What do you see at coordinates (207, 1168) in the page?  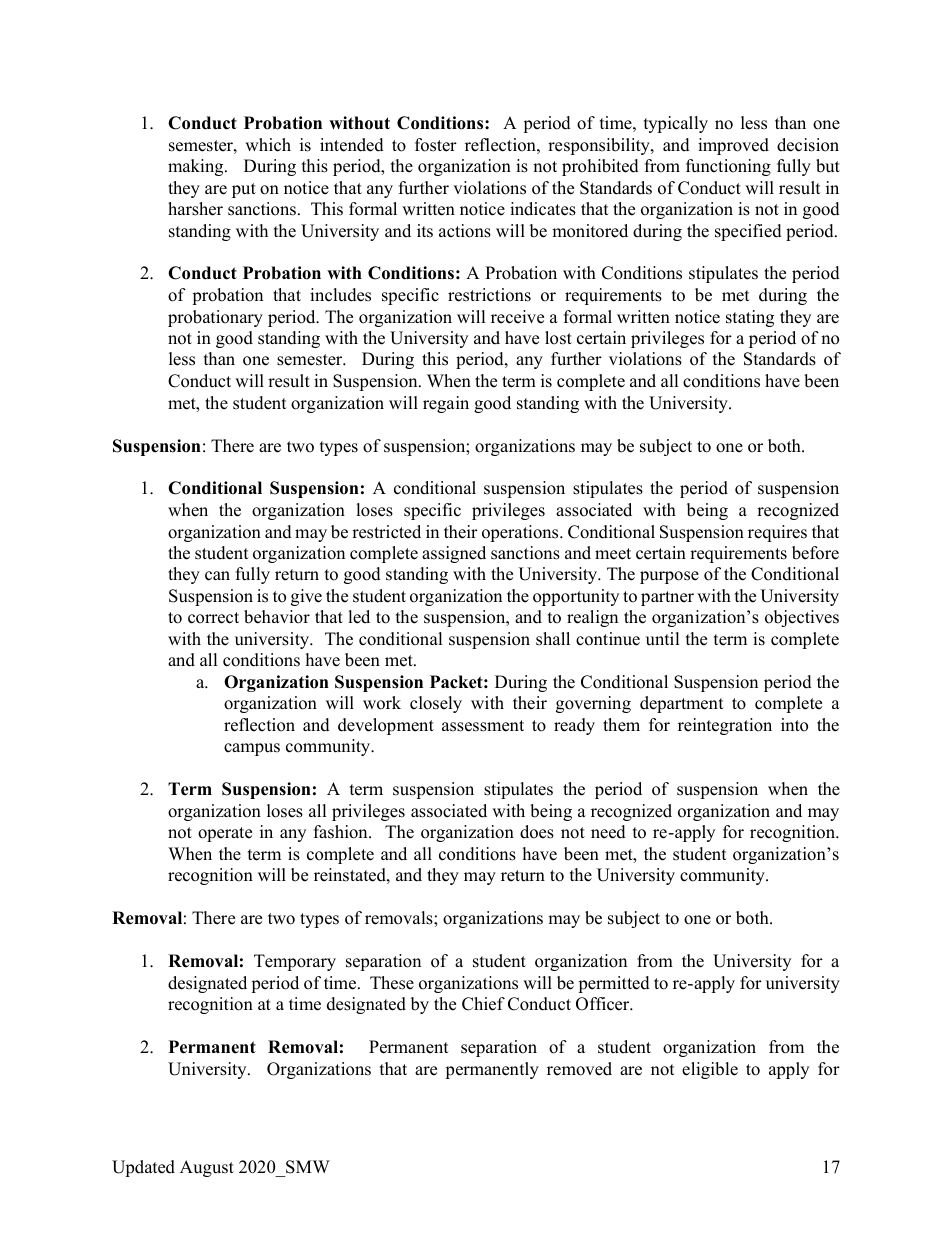 I see `August` at bounding box center [207, 1168].
